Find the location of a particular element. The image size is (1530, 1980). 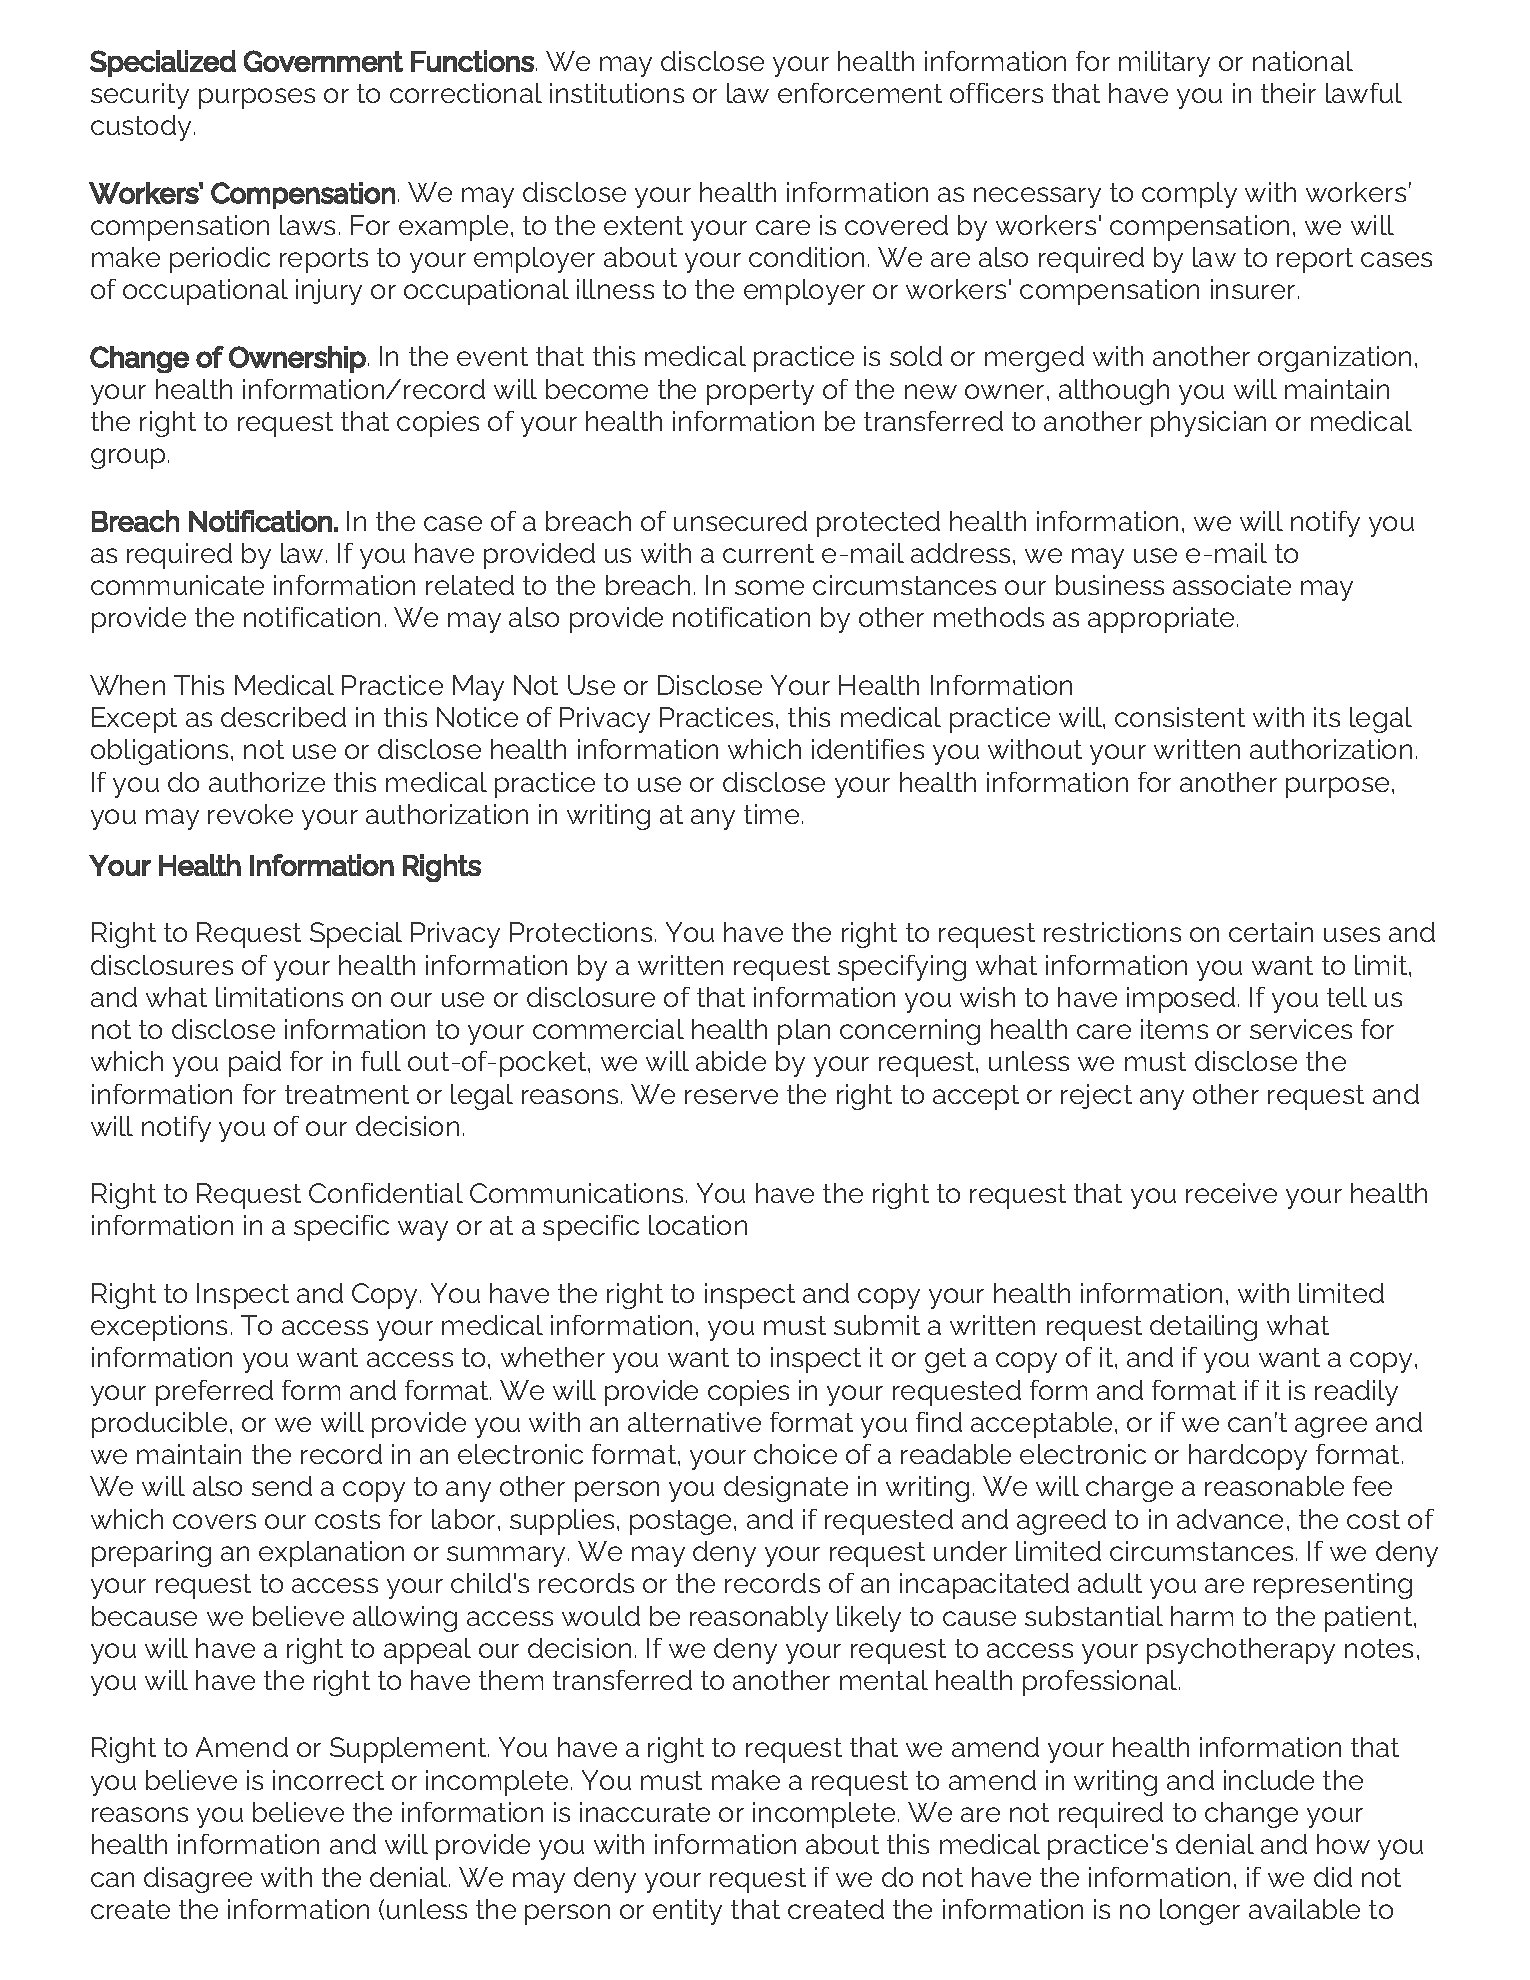

detailing is located at coordinates (1203, 1328).
